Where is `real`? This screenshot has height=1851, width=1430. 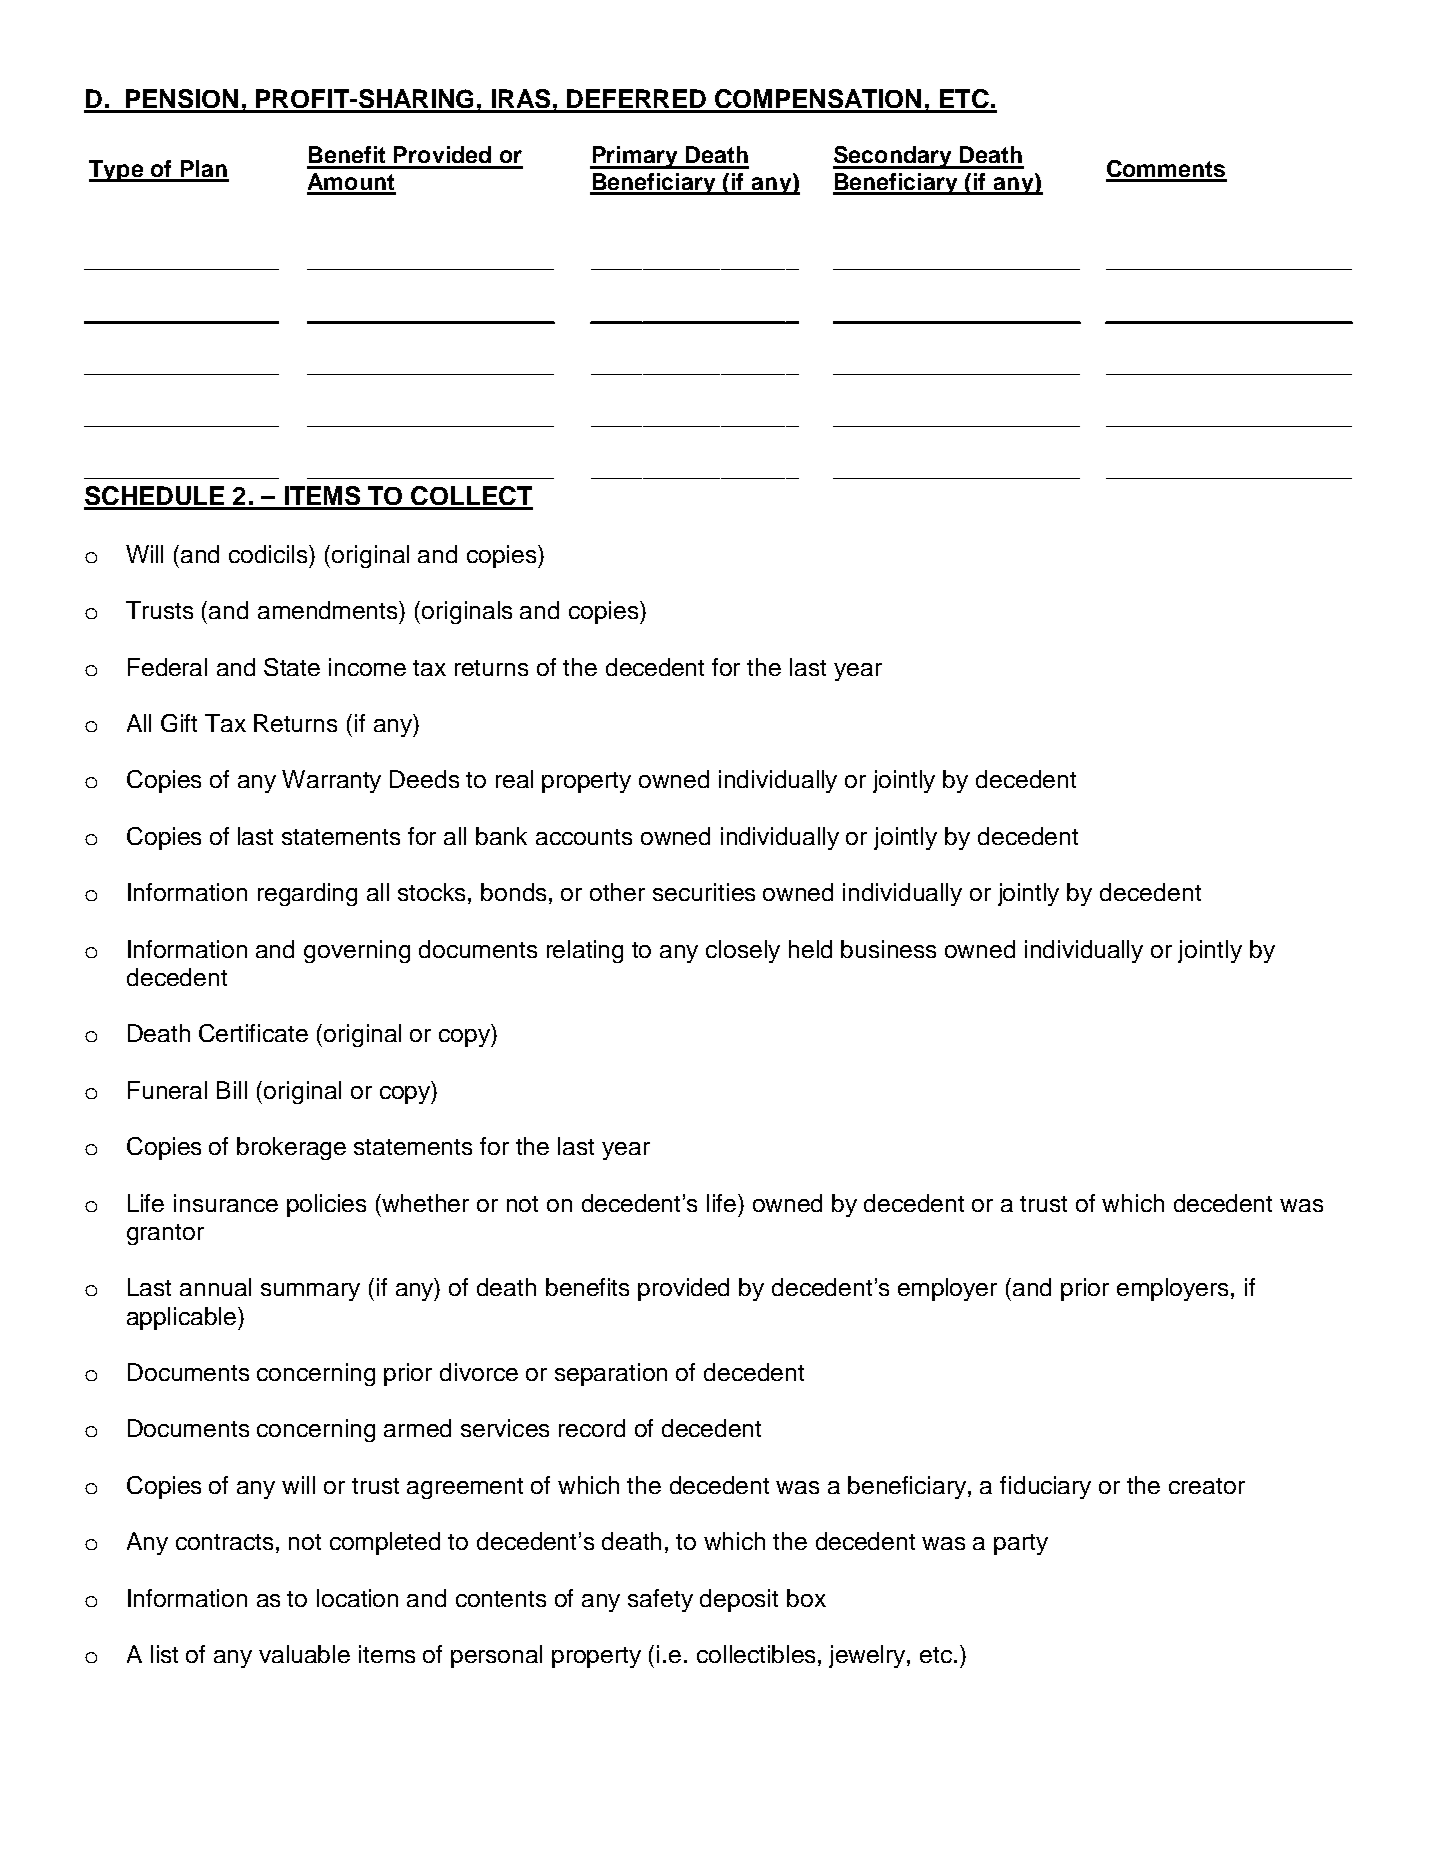
real is located at coordinates (514, 779).
